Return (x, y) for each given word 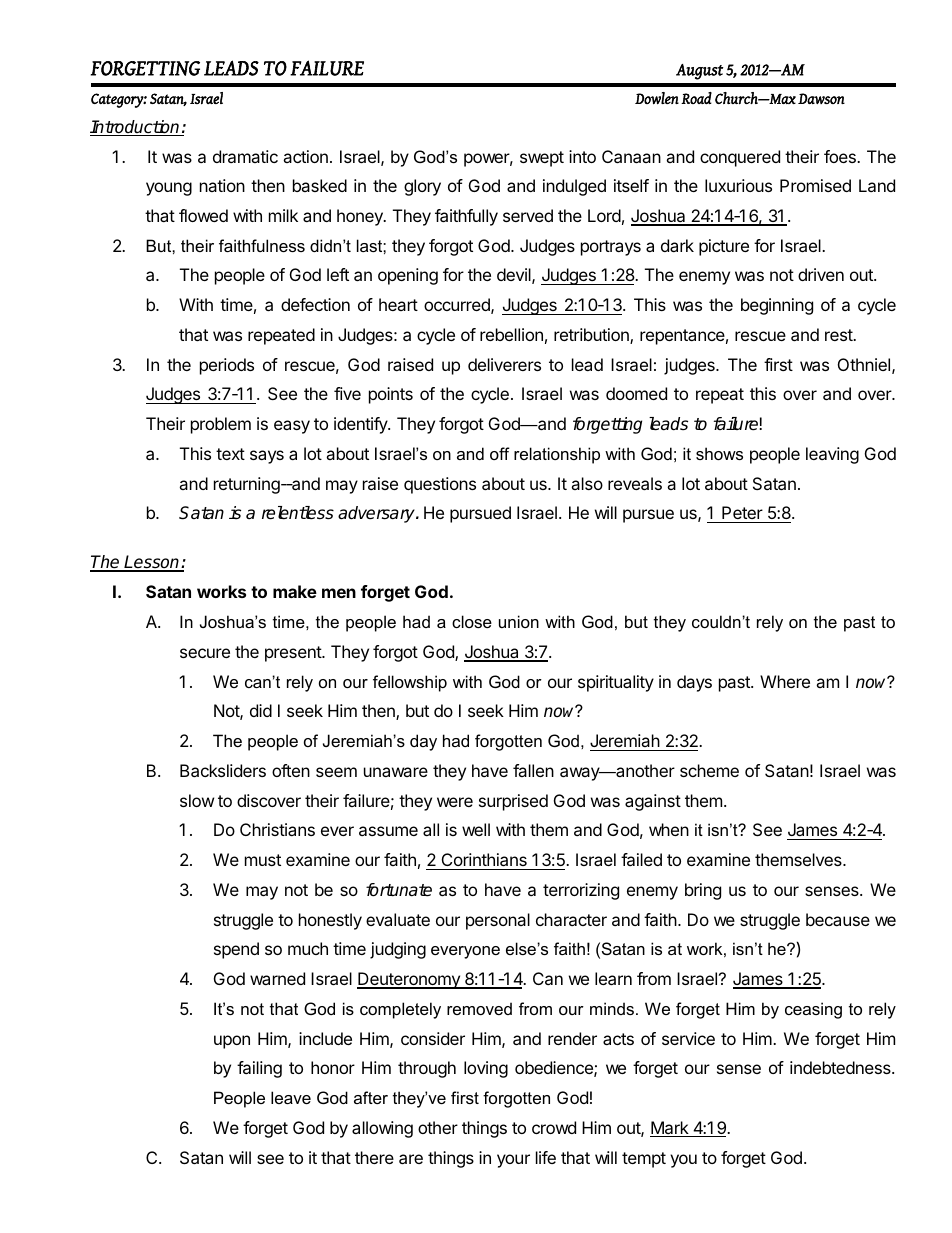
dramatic (245, 156)
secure (205, 653)
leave (291, 1097)
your (513, 1161)
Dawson (821, 98)
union (519, 621)
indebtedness (841, 1067)
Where (785, 681)
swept (542, 159)
